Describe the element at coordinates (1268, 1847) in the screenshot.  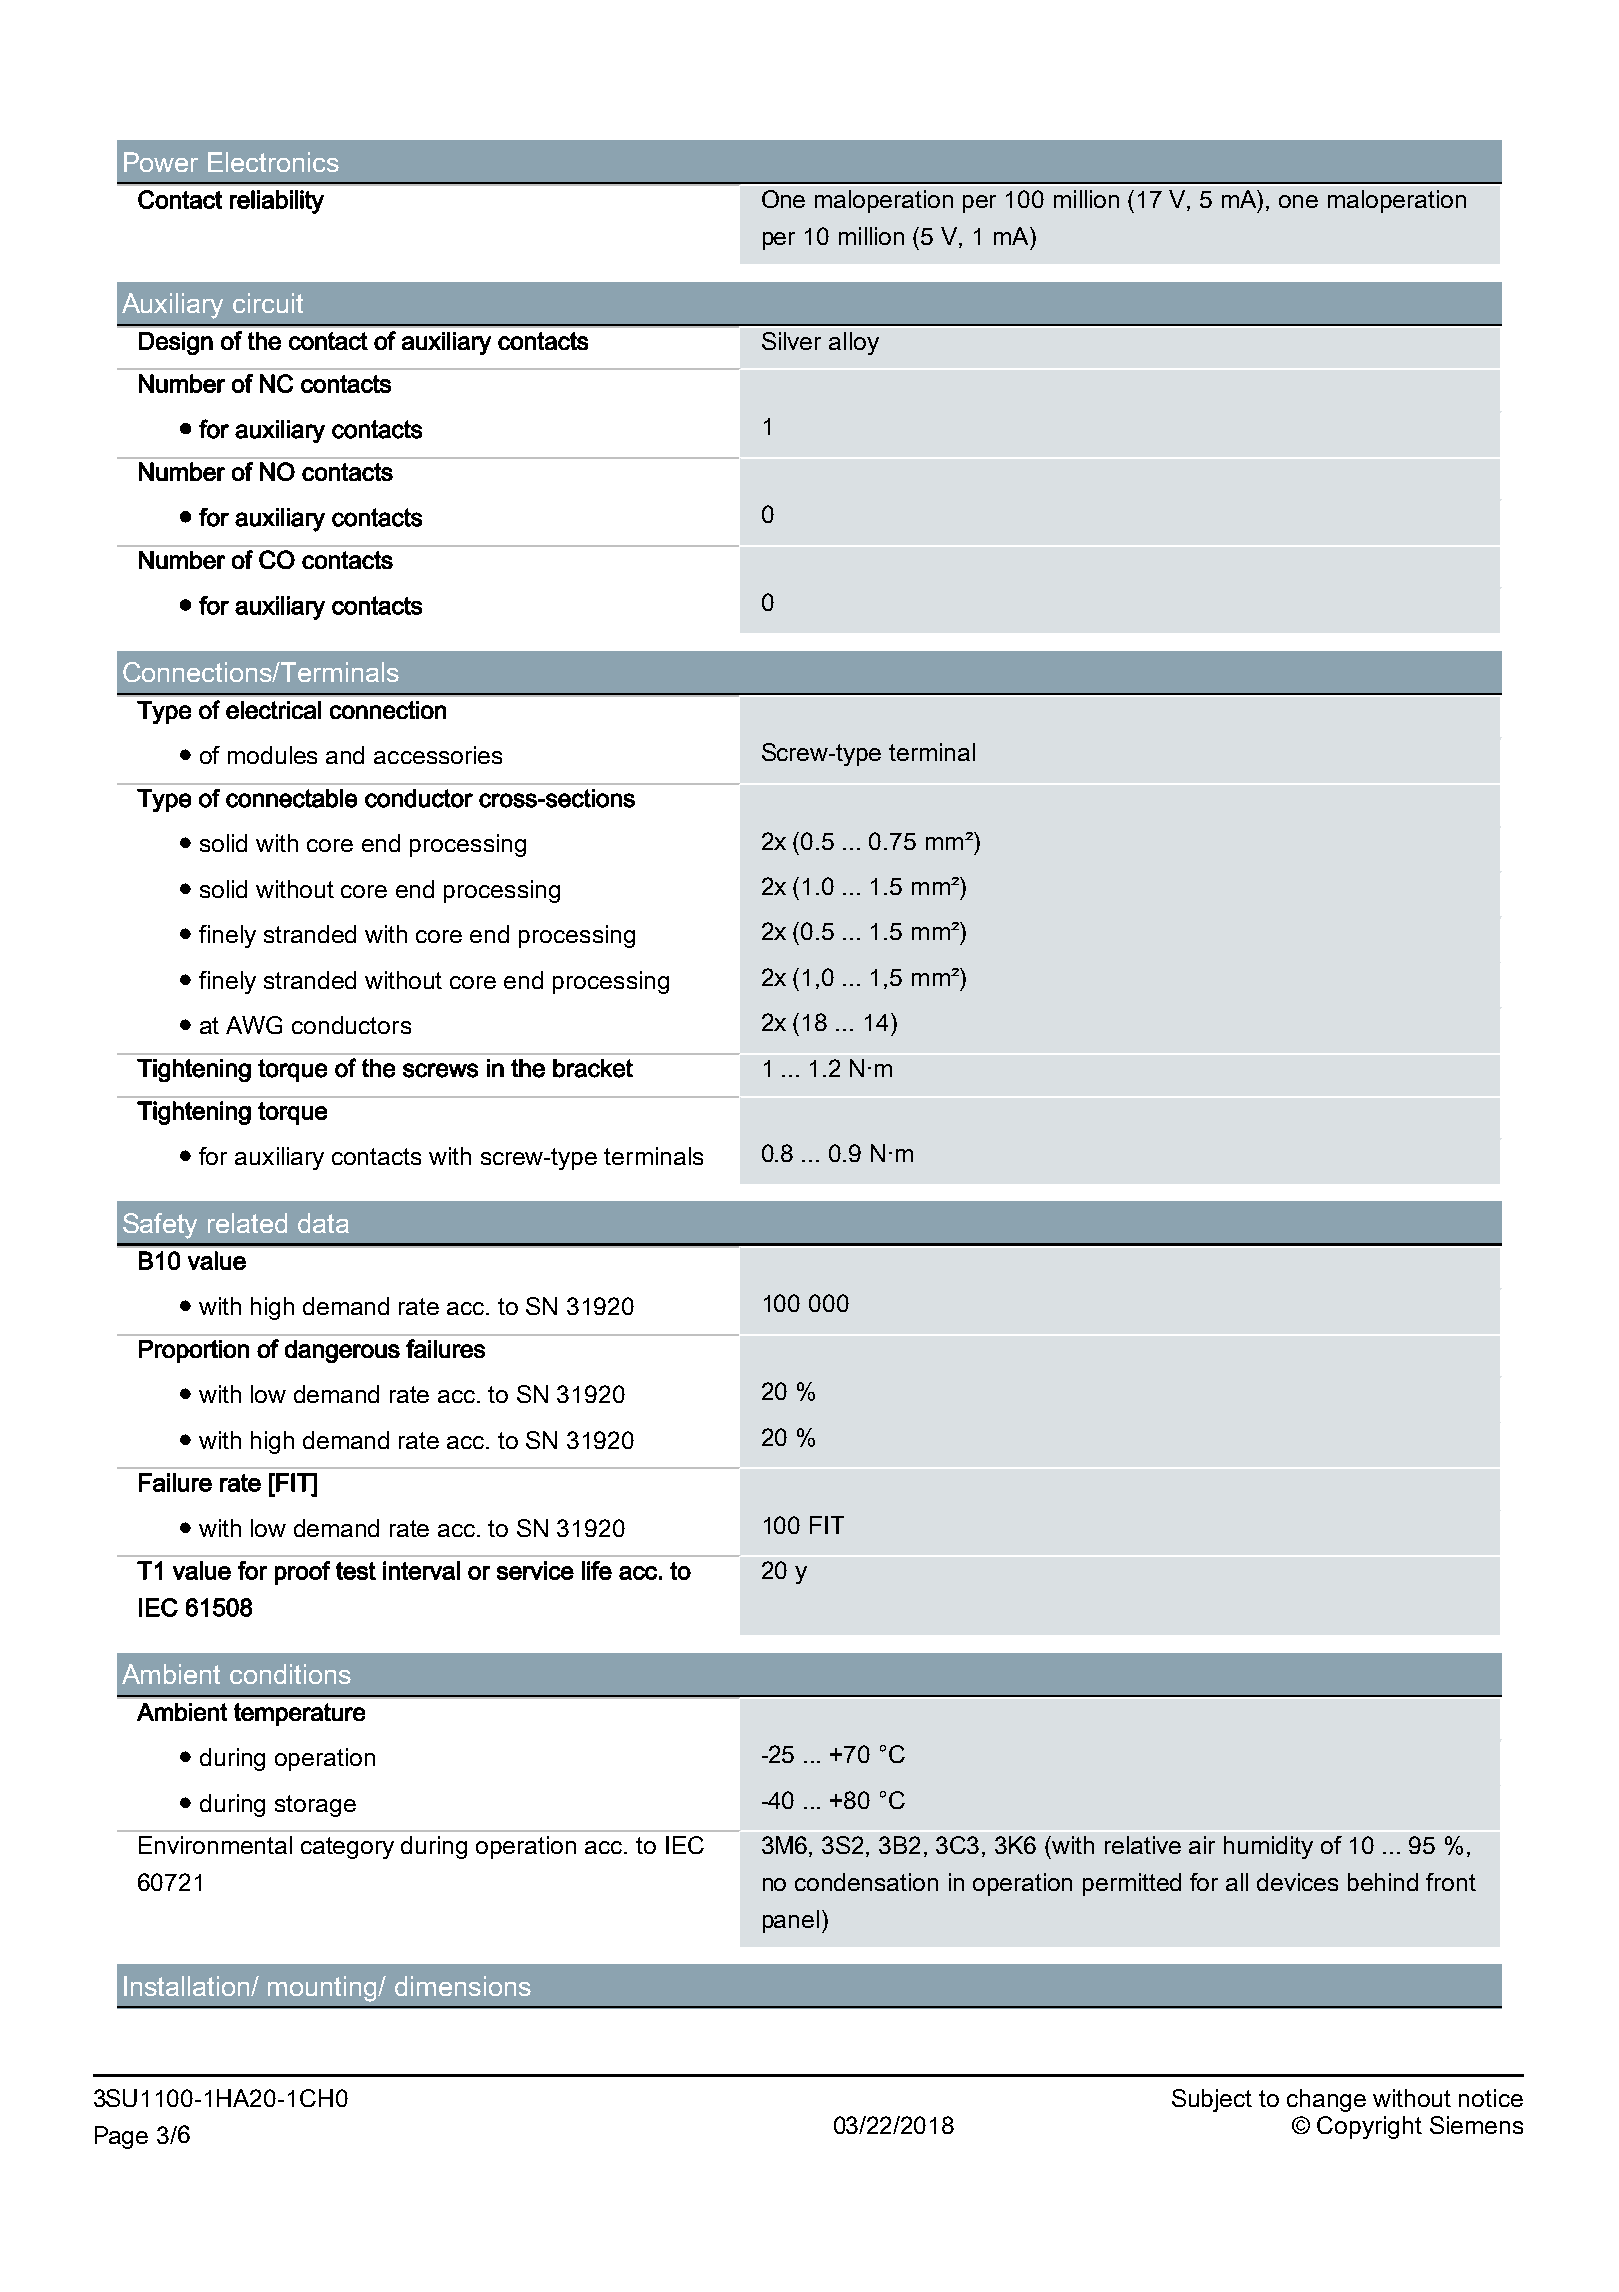
I see `humidity` at that location.
